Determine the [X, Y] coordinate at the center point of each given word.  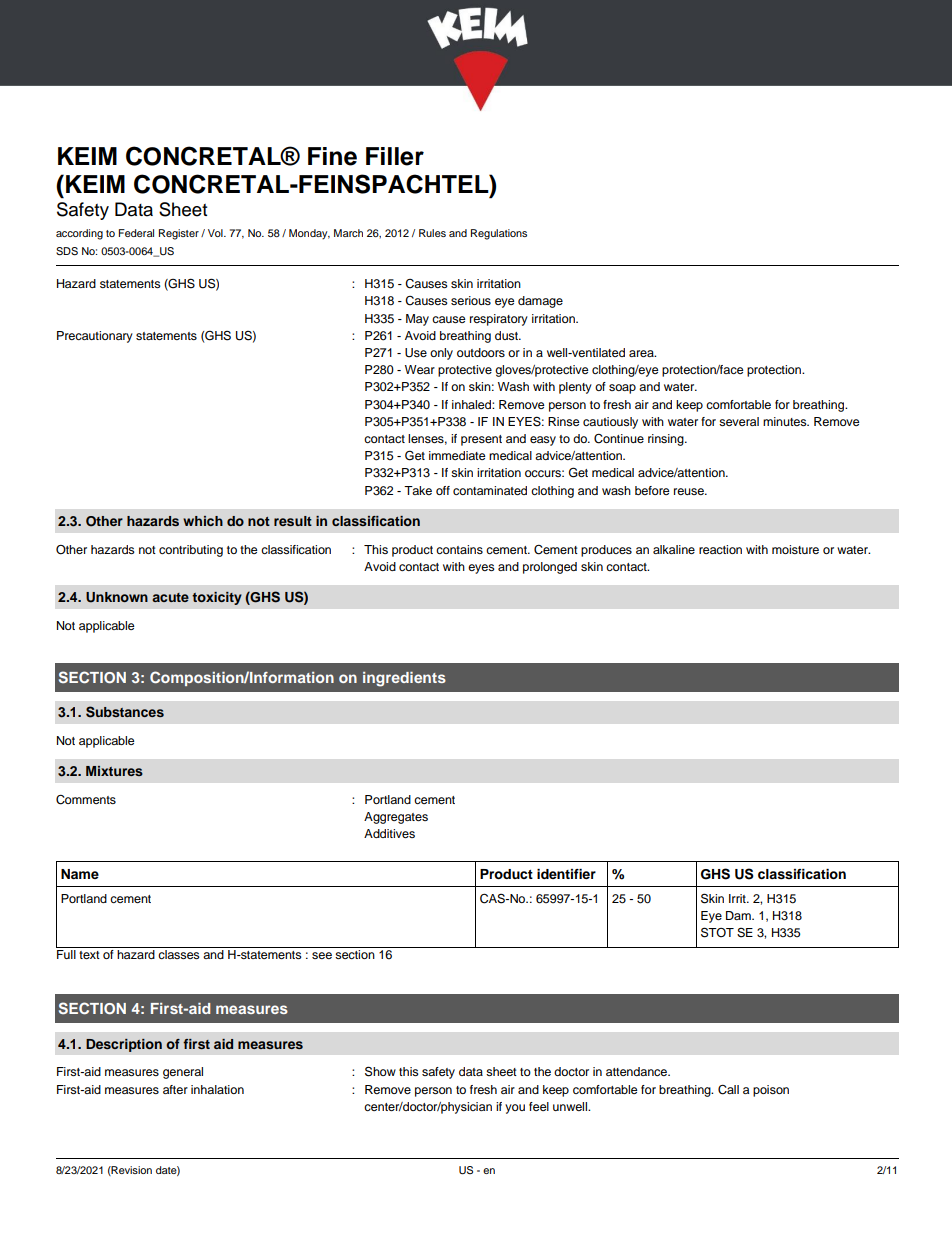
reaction [720, 549]
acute [170, 597]
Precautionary [95, 337]
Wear [420, 369]
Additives [389, 833]
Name [80, 874]
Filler [395, 156]
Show [380, 1071]
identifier [566, 874]
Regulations [499, 234]
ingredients [404, 679]
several [739, 421]
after [175, 1089]
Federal [136, 233]
